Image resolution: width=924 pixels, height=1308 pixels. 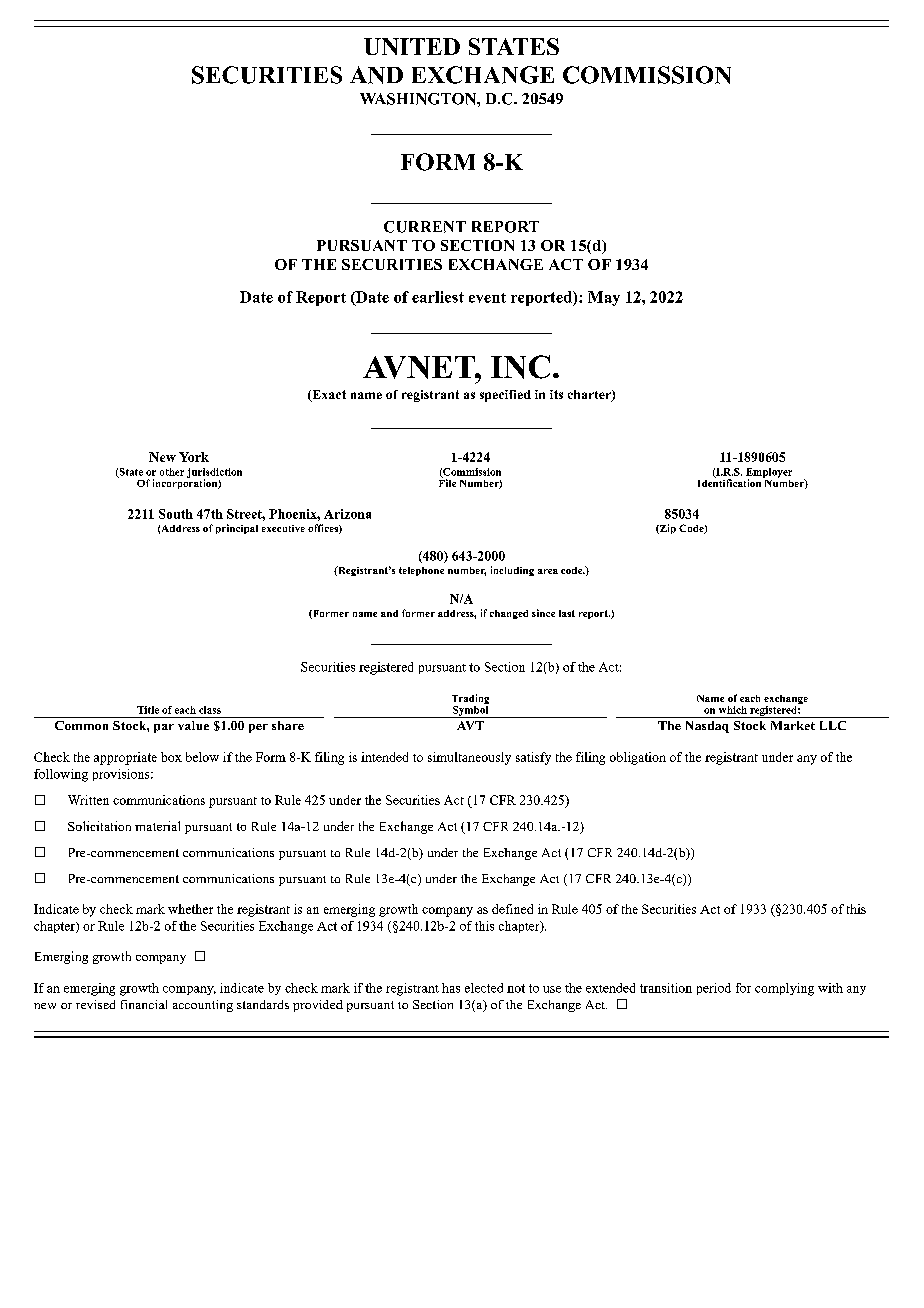 I want to click on UNITED, so click(x=412, y=46).
